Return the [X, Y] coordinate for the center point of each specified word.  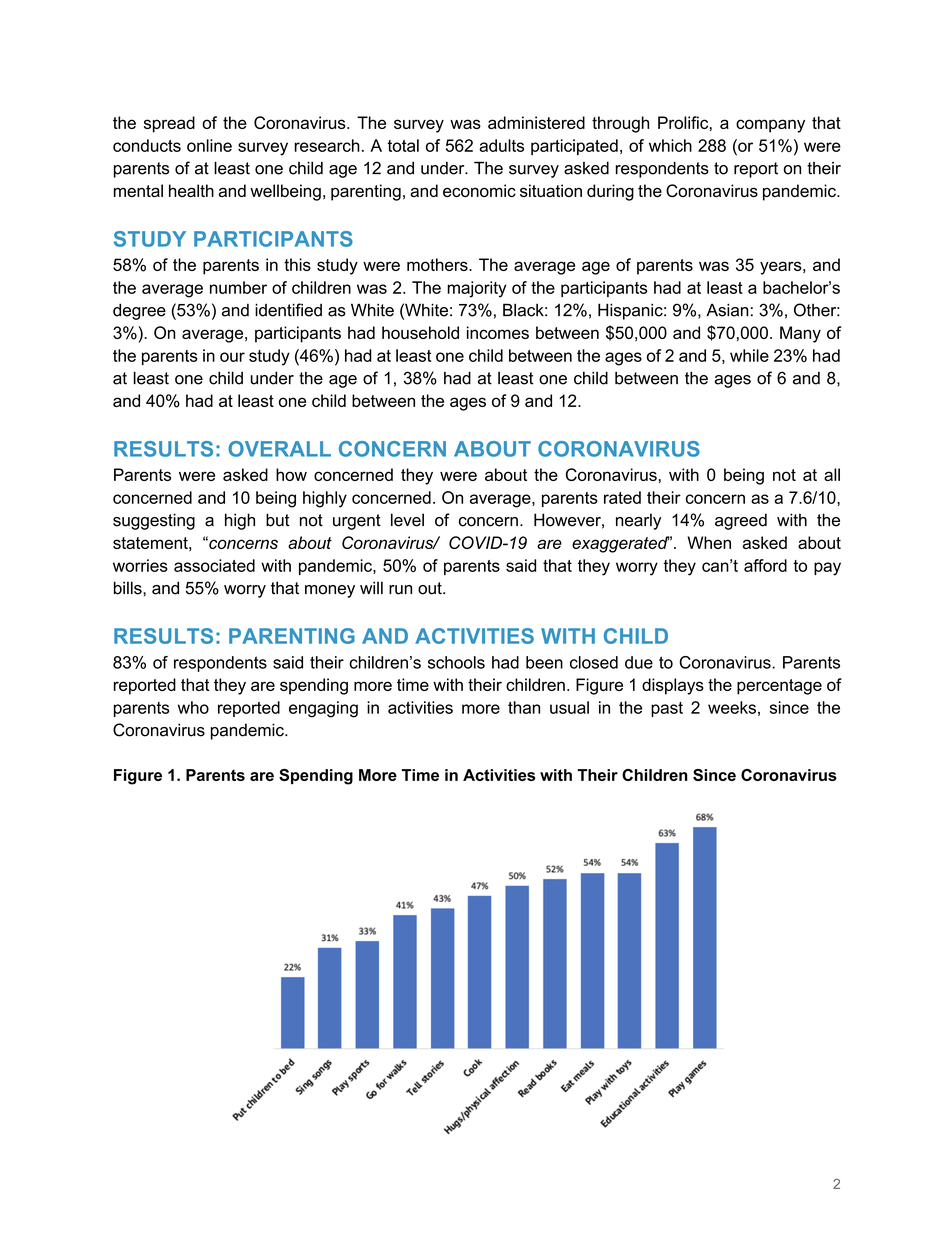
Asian [727, 310]
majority [477, 289]
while [749, 355]
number [238, 287]
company [770, 126]
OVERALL [279, 449]
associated [214, 565]
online [209, 145]
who [193, 707]
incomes [498, 332]
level [407, 520]
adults [501, 145]
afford [765, 565]
